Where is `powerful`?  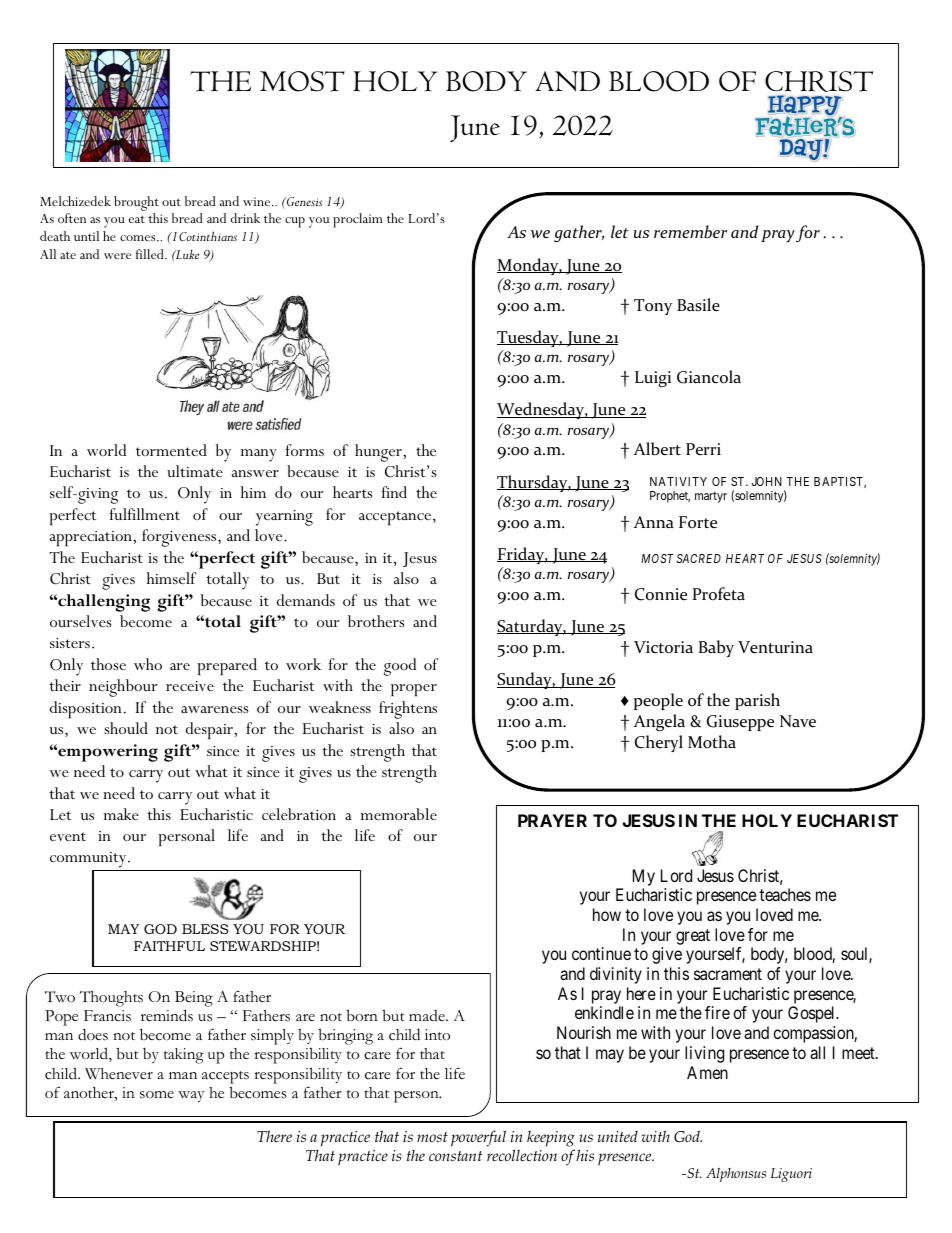 powerful is located at coordinates (478, 1138).
